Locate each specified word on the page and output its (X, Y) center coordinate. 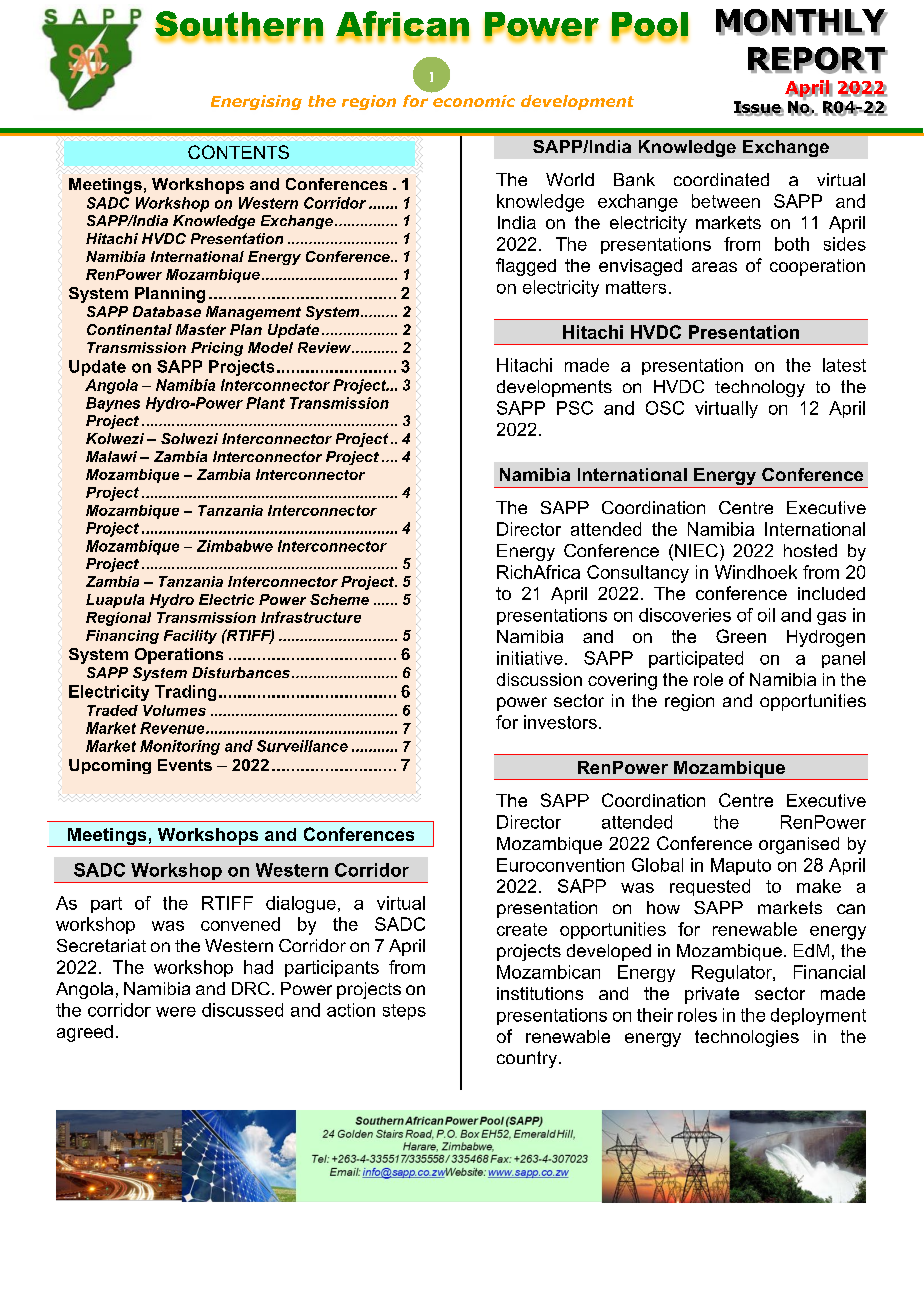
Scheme (339, 599)
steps (404, 1012)
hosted (810, 550)
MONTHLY (801, 22)
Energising (256, 102)
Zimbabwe (235, 546)
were (176, 1012)
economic (474, 101)
